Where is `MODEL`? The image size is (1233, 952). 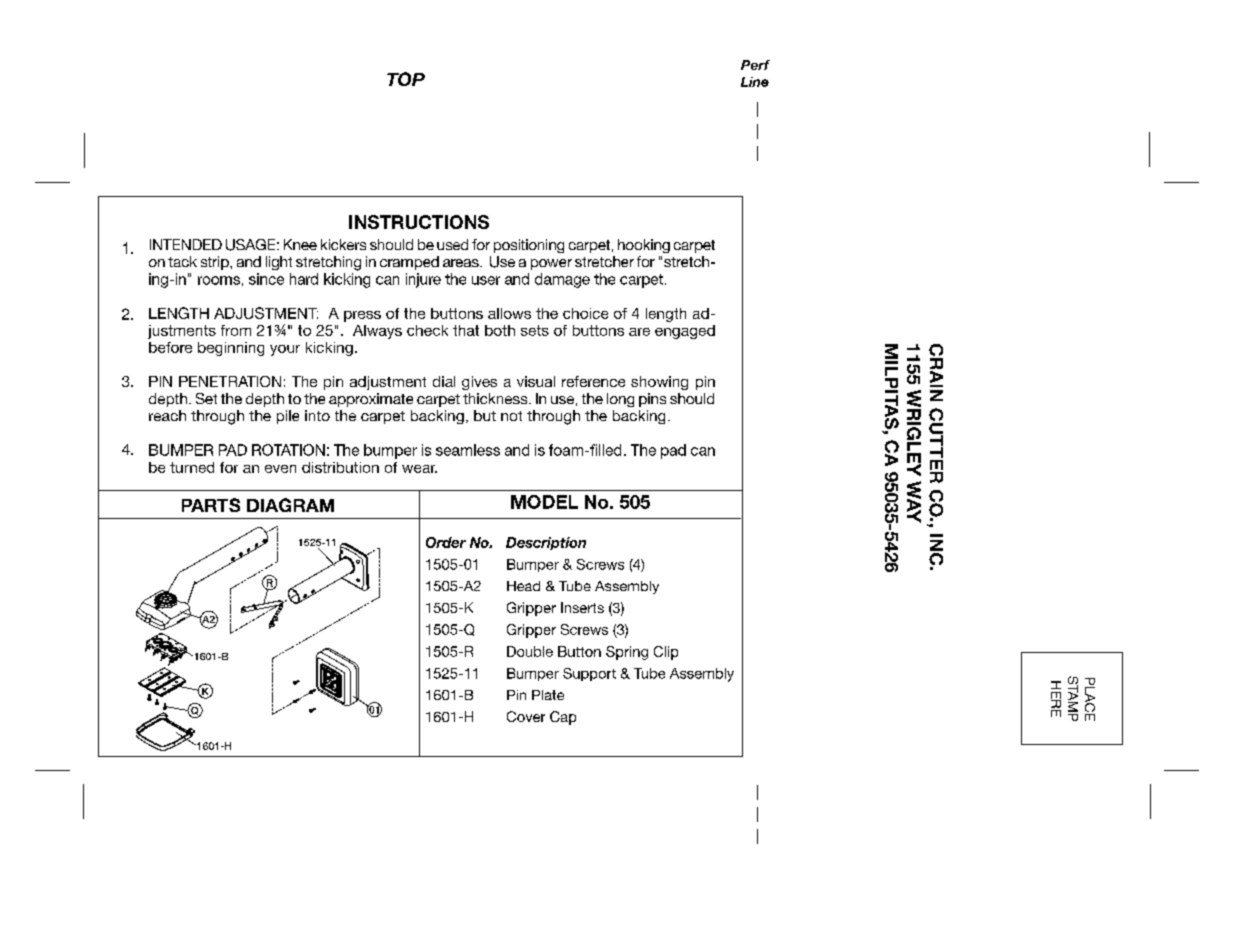
MODEL is located at coordinates (544, 502).
